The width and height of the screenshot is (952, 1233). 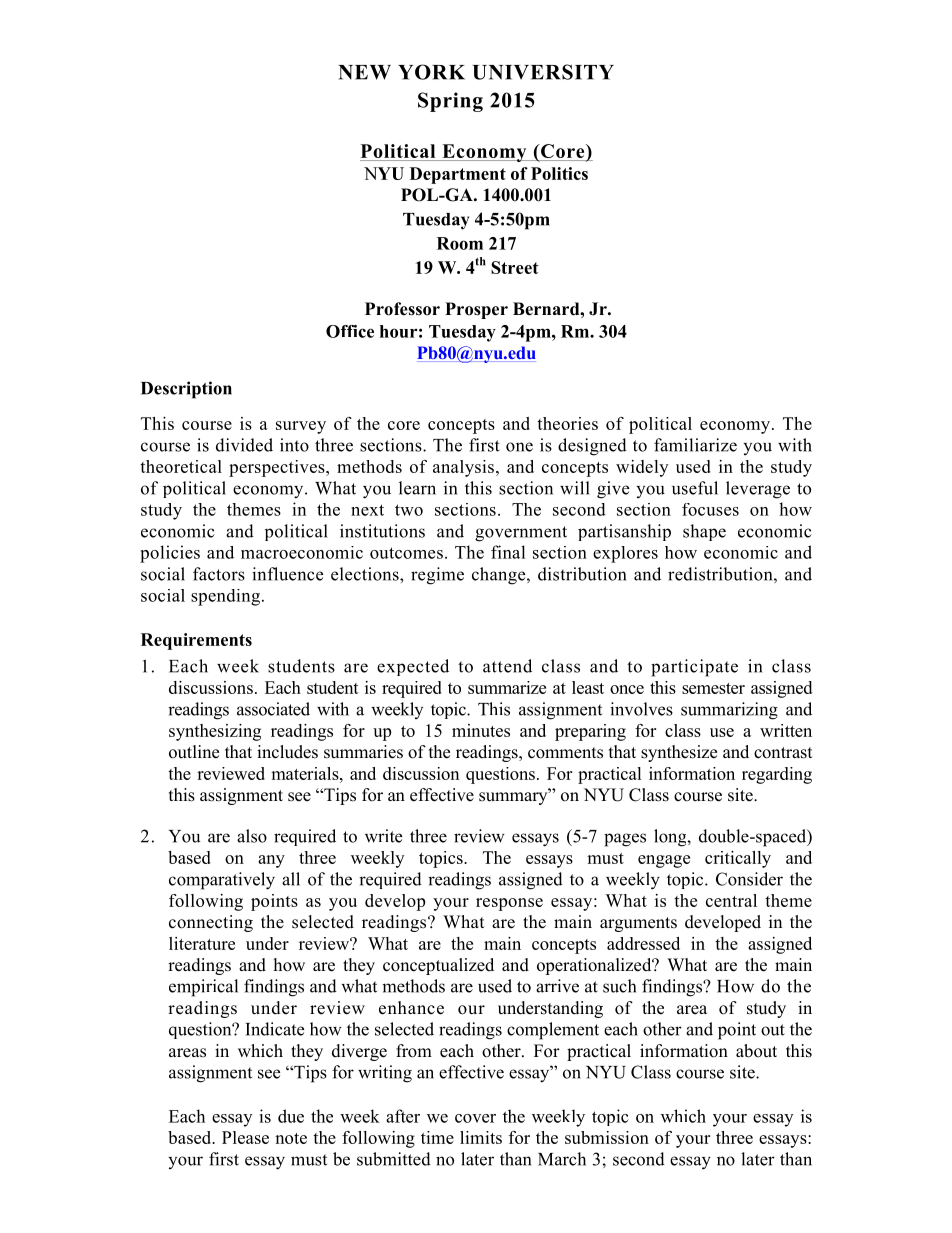 What do you see at coordinates (437, 576) in the screenshot?
I see `regime` at bounding box center [437, 576].
